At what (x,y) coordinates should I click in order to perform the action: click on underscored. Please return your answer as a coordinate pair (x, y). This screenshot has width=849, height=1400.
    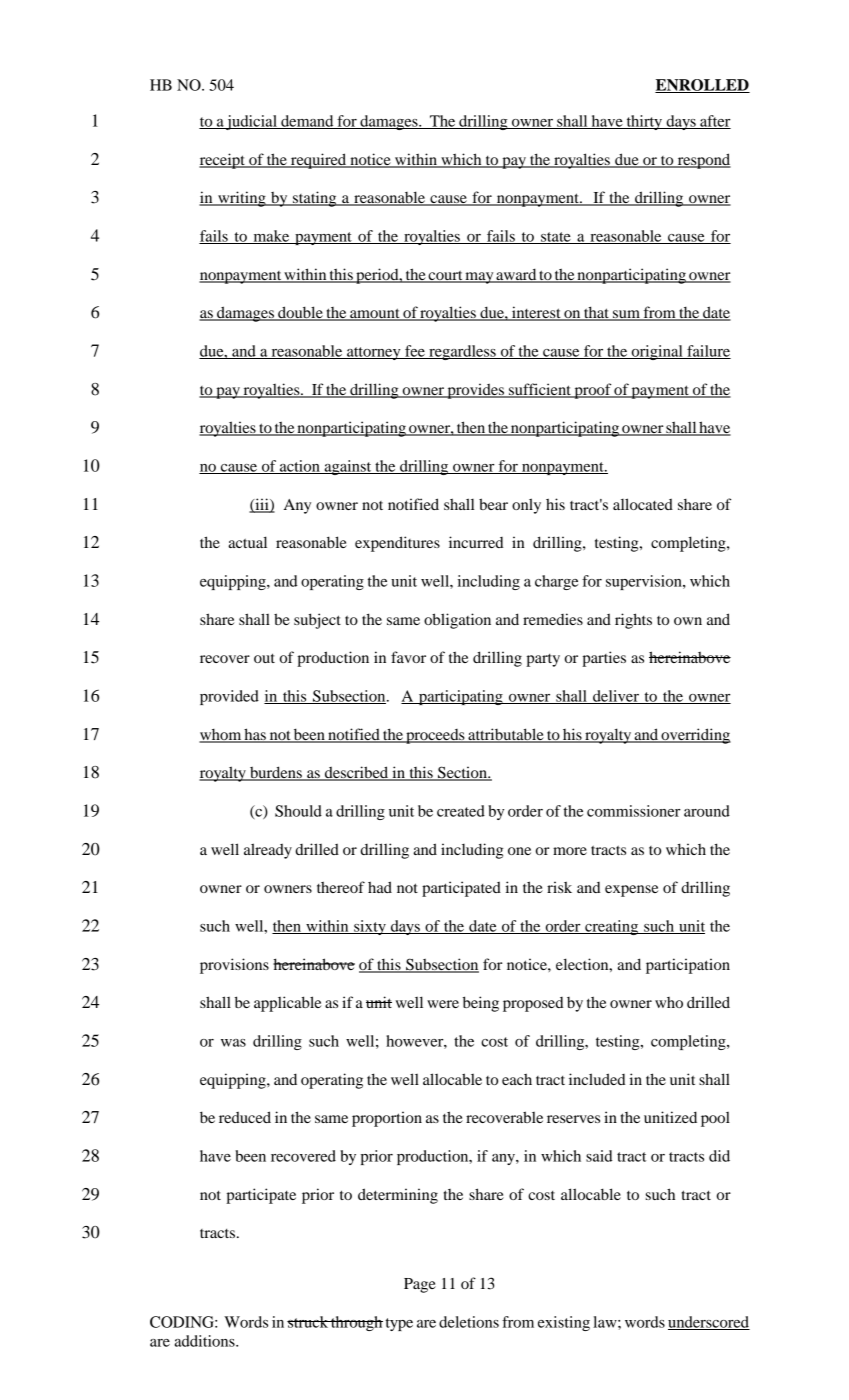
    Looking at the image, I should click on (709, 1323).
